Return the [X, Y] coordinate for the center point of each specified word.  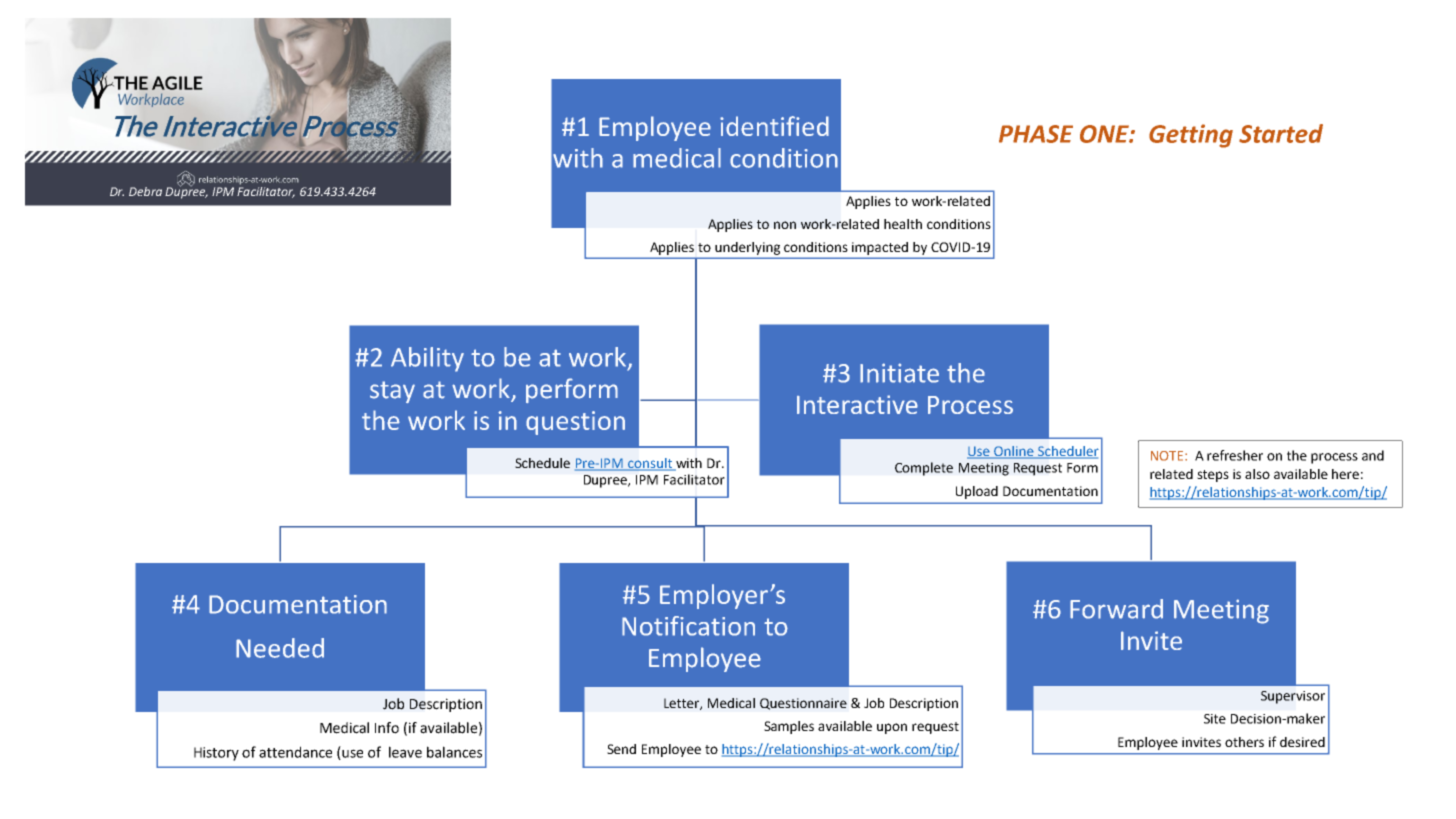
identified [774, 126]
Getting [1191, 136]
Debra [145, 191]
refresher [1235, 455]
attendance [295, 752]
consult [650, 464]
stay [392, 392]
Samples [789, 727]
